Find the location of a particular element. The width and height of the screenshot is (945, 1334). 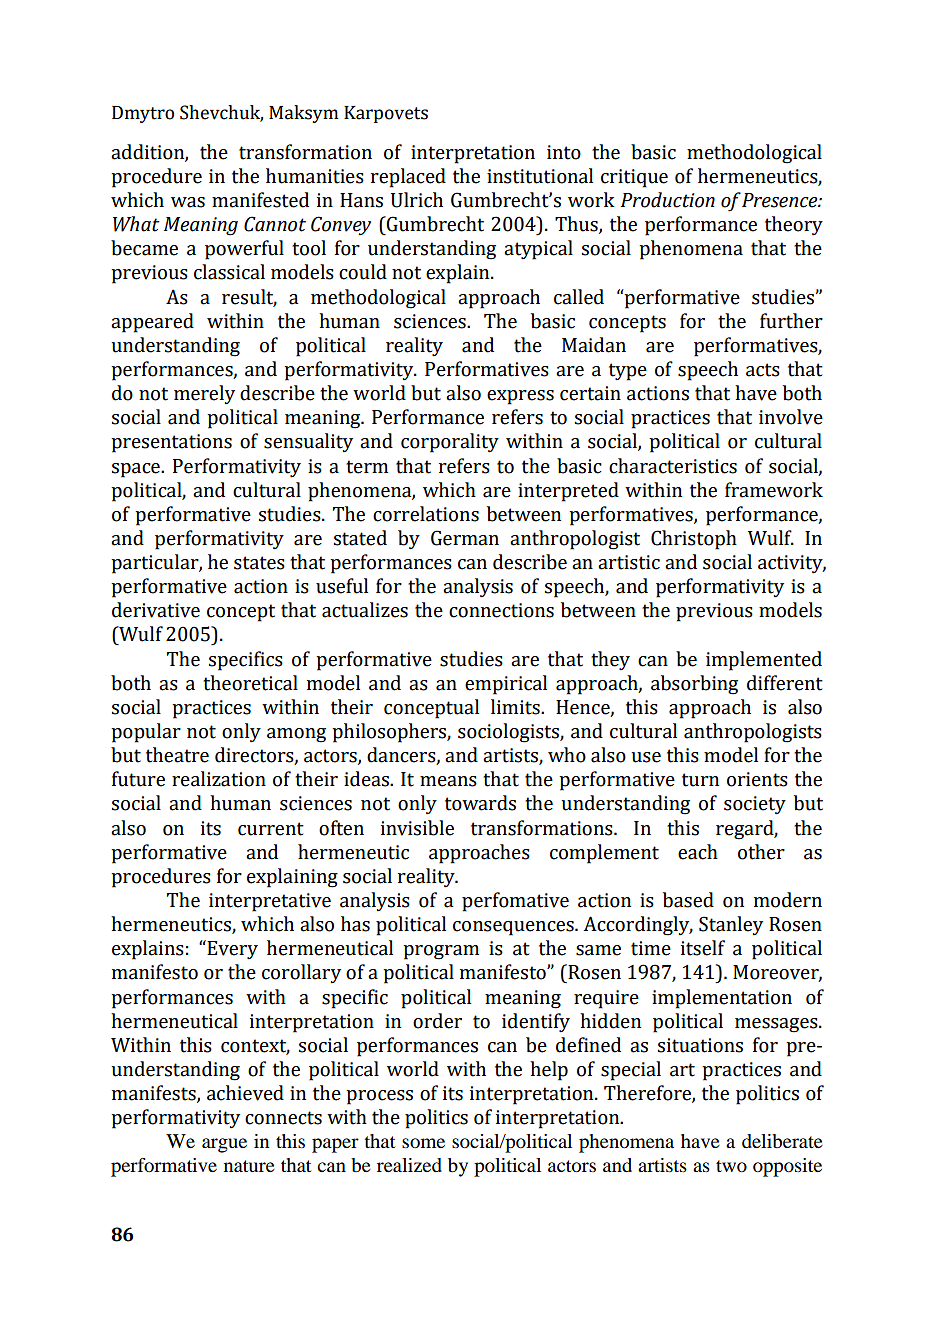

towards is located at coordinates (480, 803).
